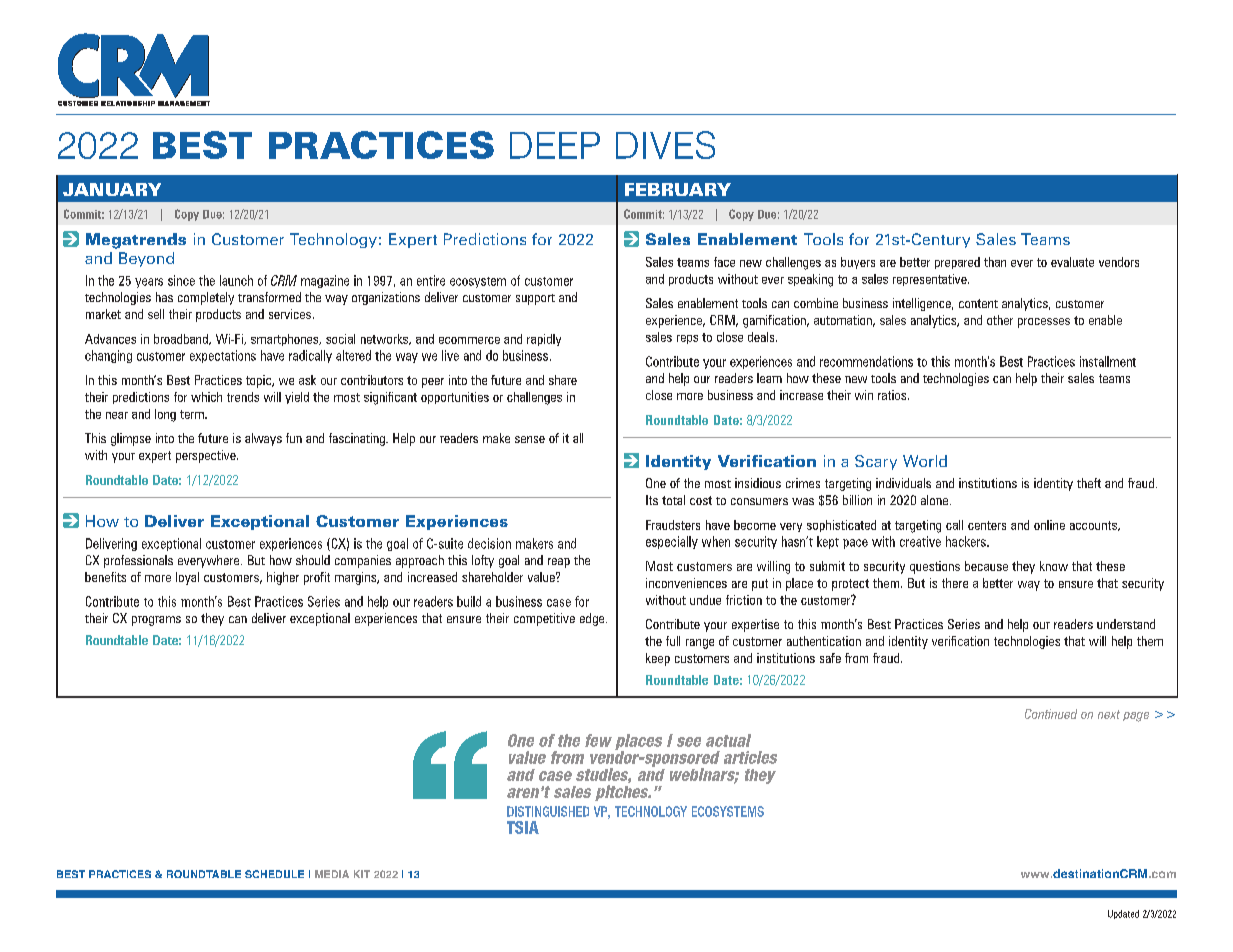 Image resolution: width=1233 pixels, height=952 pixels. I want to click on broadband, so click(182, 339).
